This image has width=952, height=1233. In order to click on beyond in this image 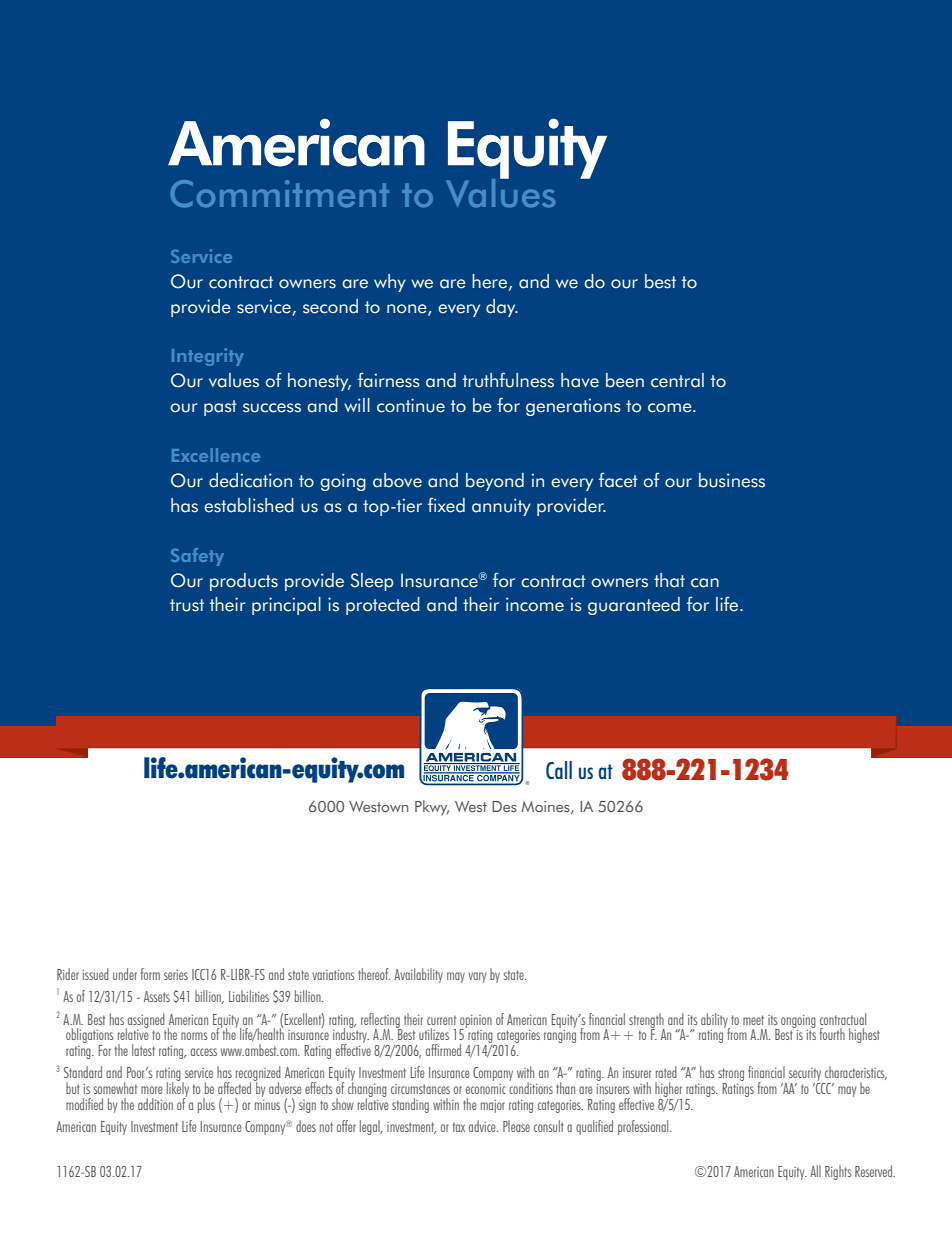, I will do `click(495, 482)`.
